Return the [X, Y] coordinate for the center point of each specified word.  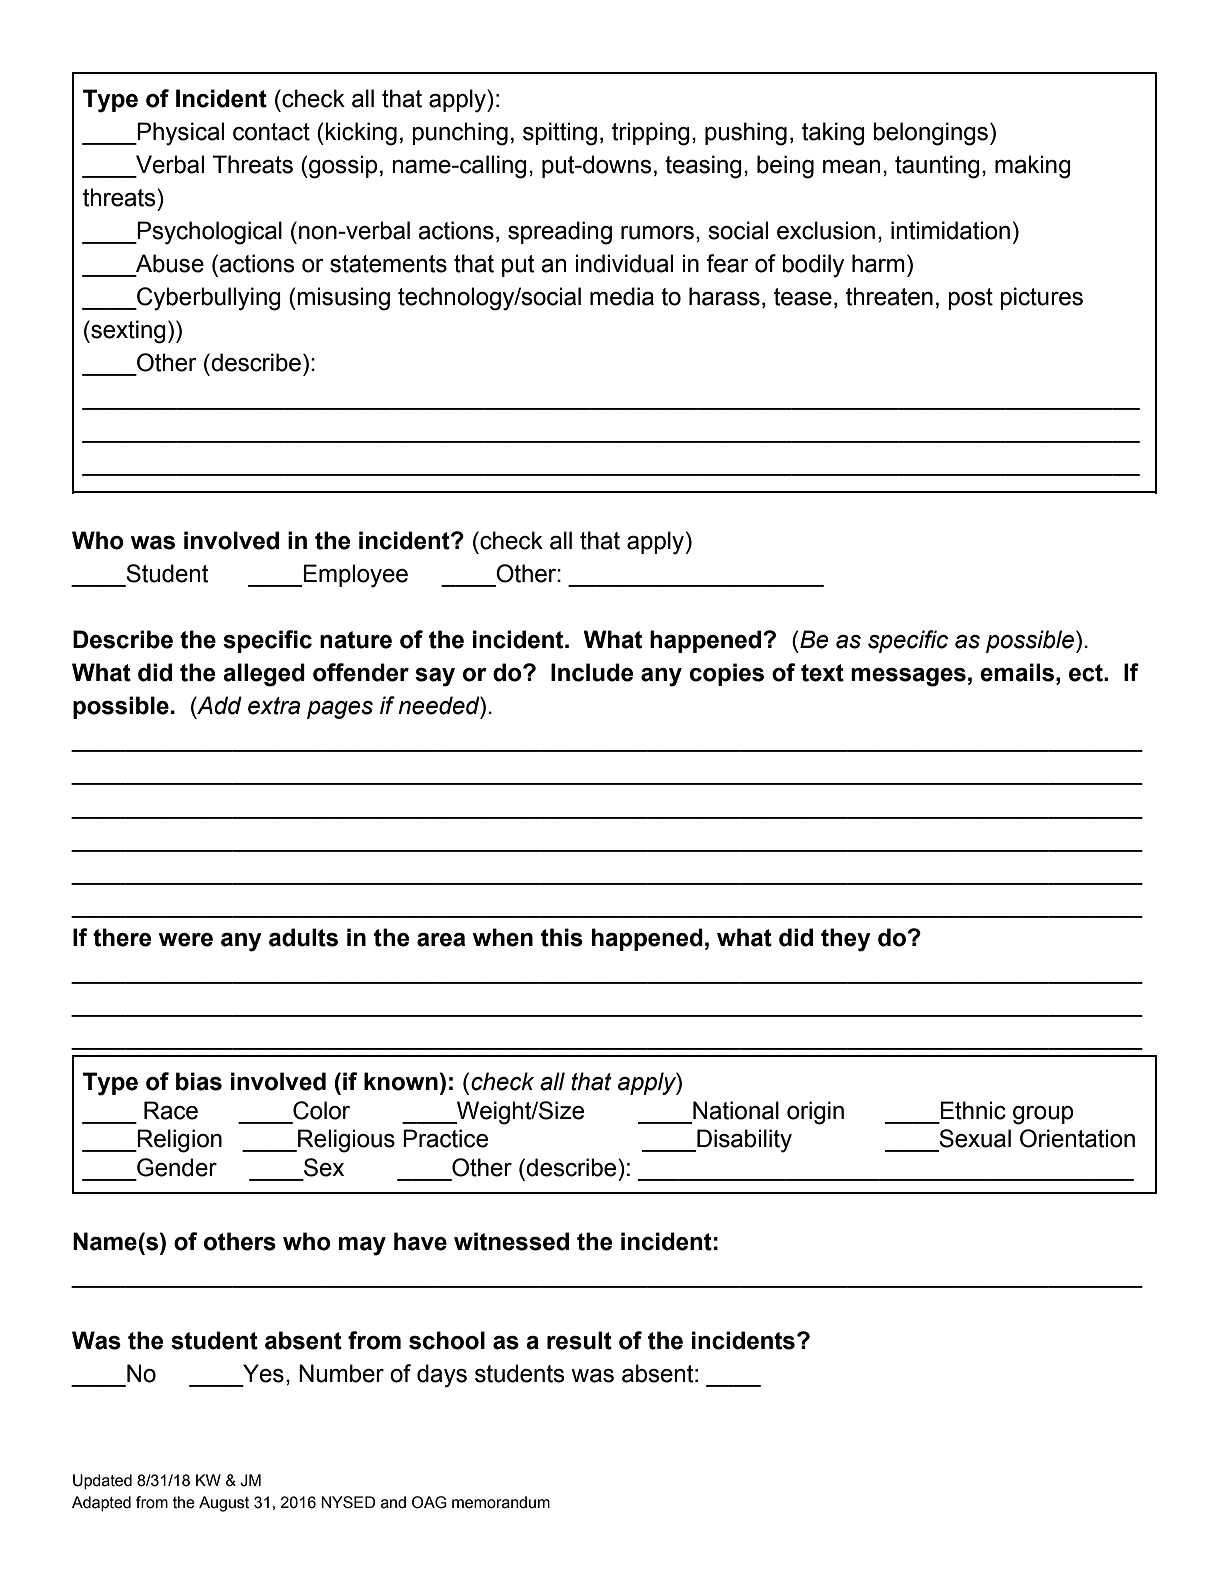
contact [271, 132]
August [224, 1504]
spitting [560, 134]
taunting [937, 167]
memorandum [501, 1502]
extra [274, 706]
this [562, 937]
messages [908, 677]
